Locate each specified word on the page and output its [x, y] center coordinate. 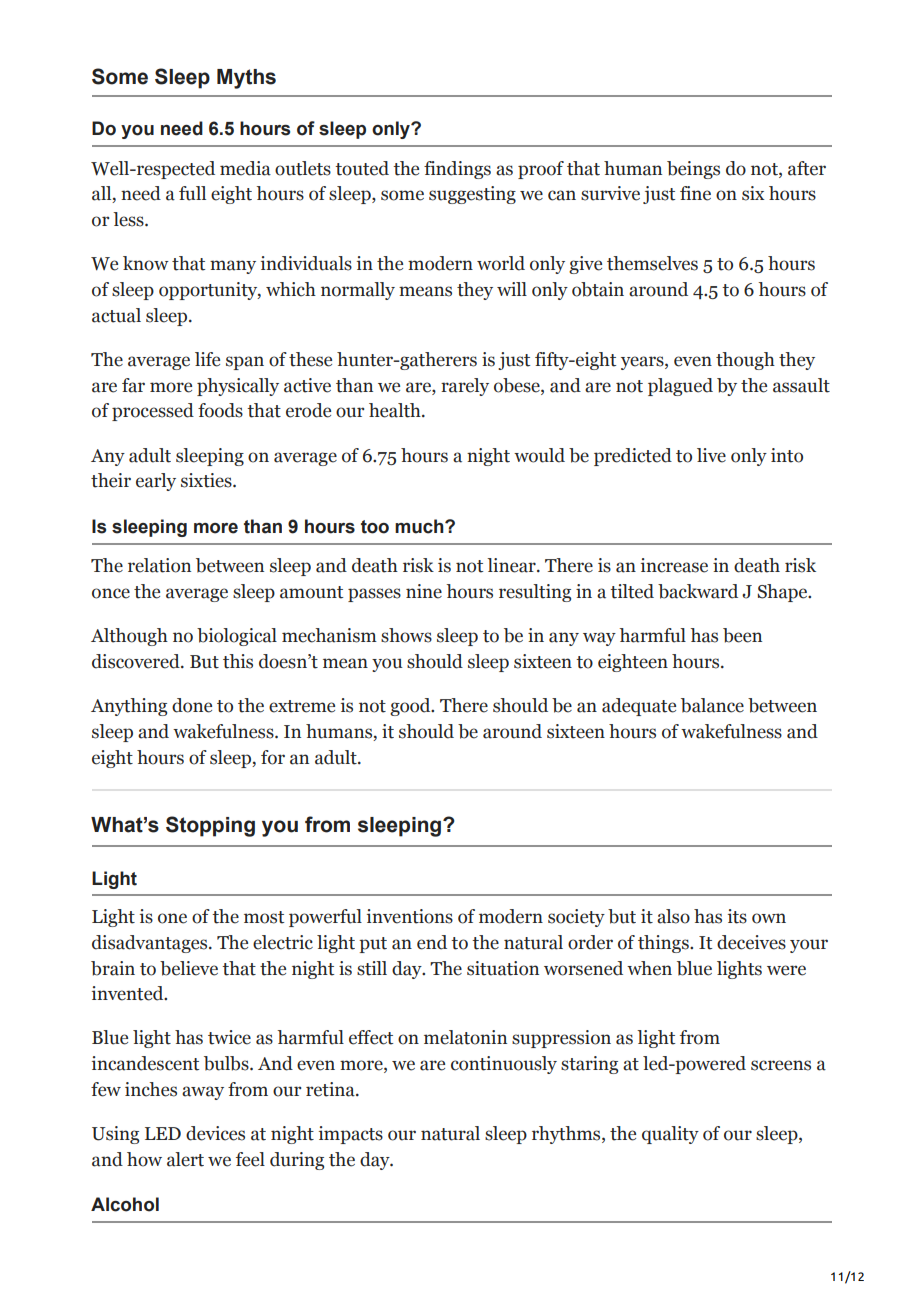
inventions [410, 916]
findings [457, 170]
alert [185, 1159]
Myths [246, 79]
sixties [207, 480]
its [737, 916]
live [711, 455]
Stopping [210, 826]
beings [693, 170]
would [539, 455]
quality [670, 1135]
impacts [351, 1135]
